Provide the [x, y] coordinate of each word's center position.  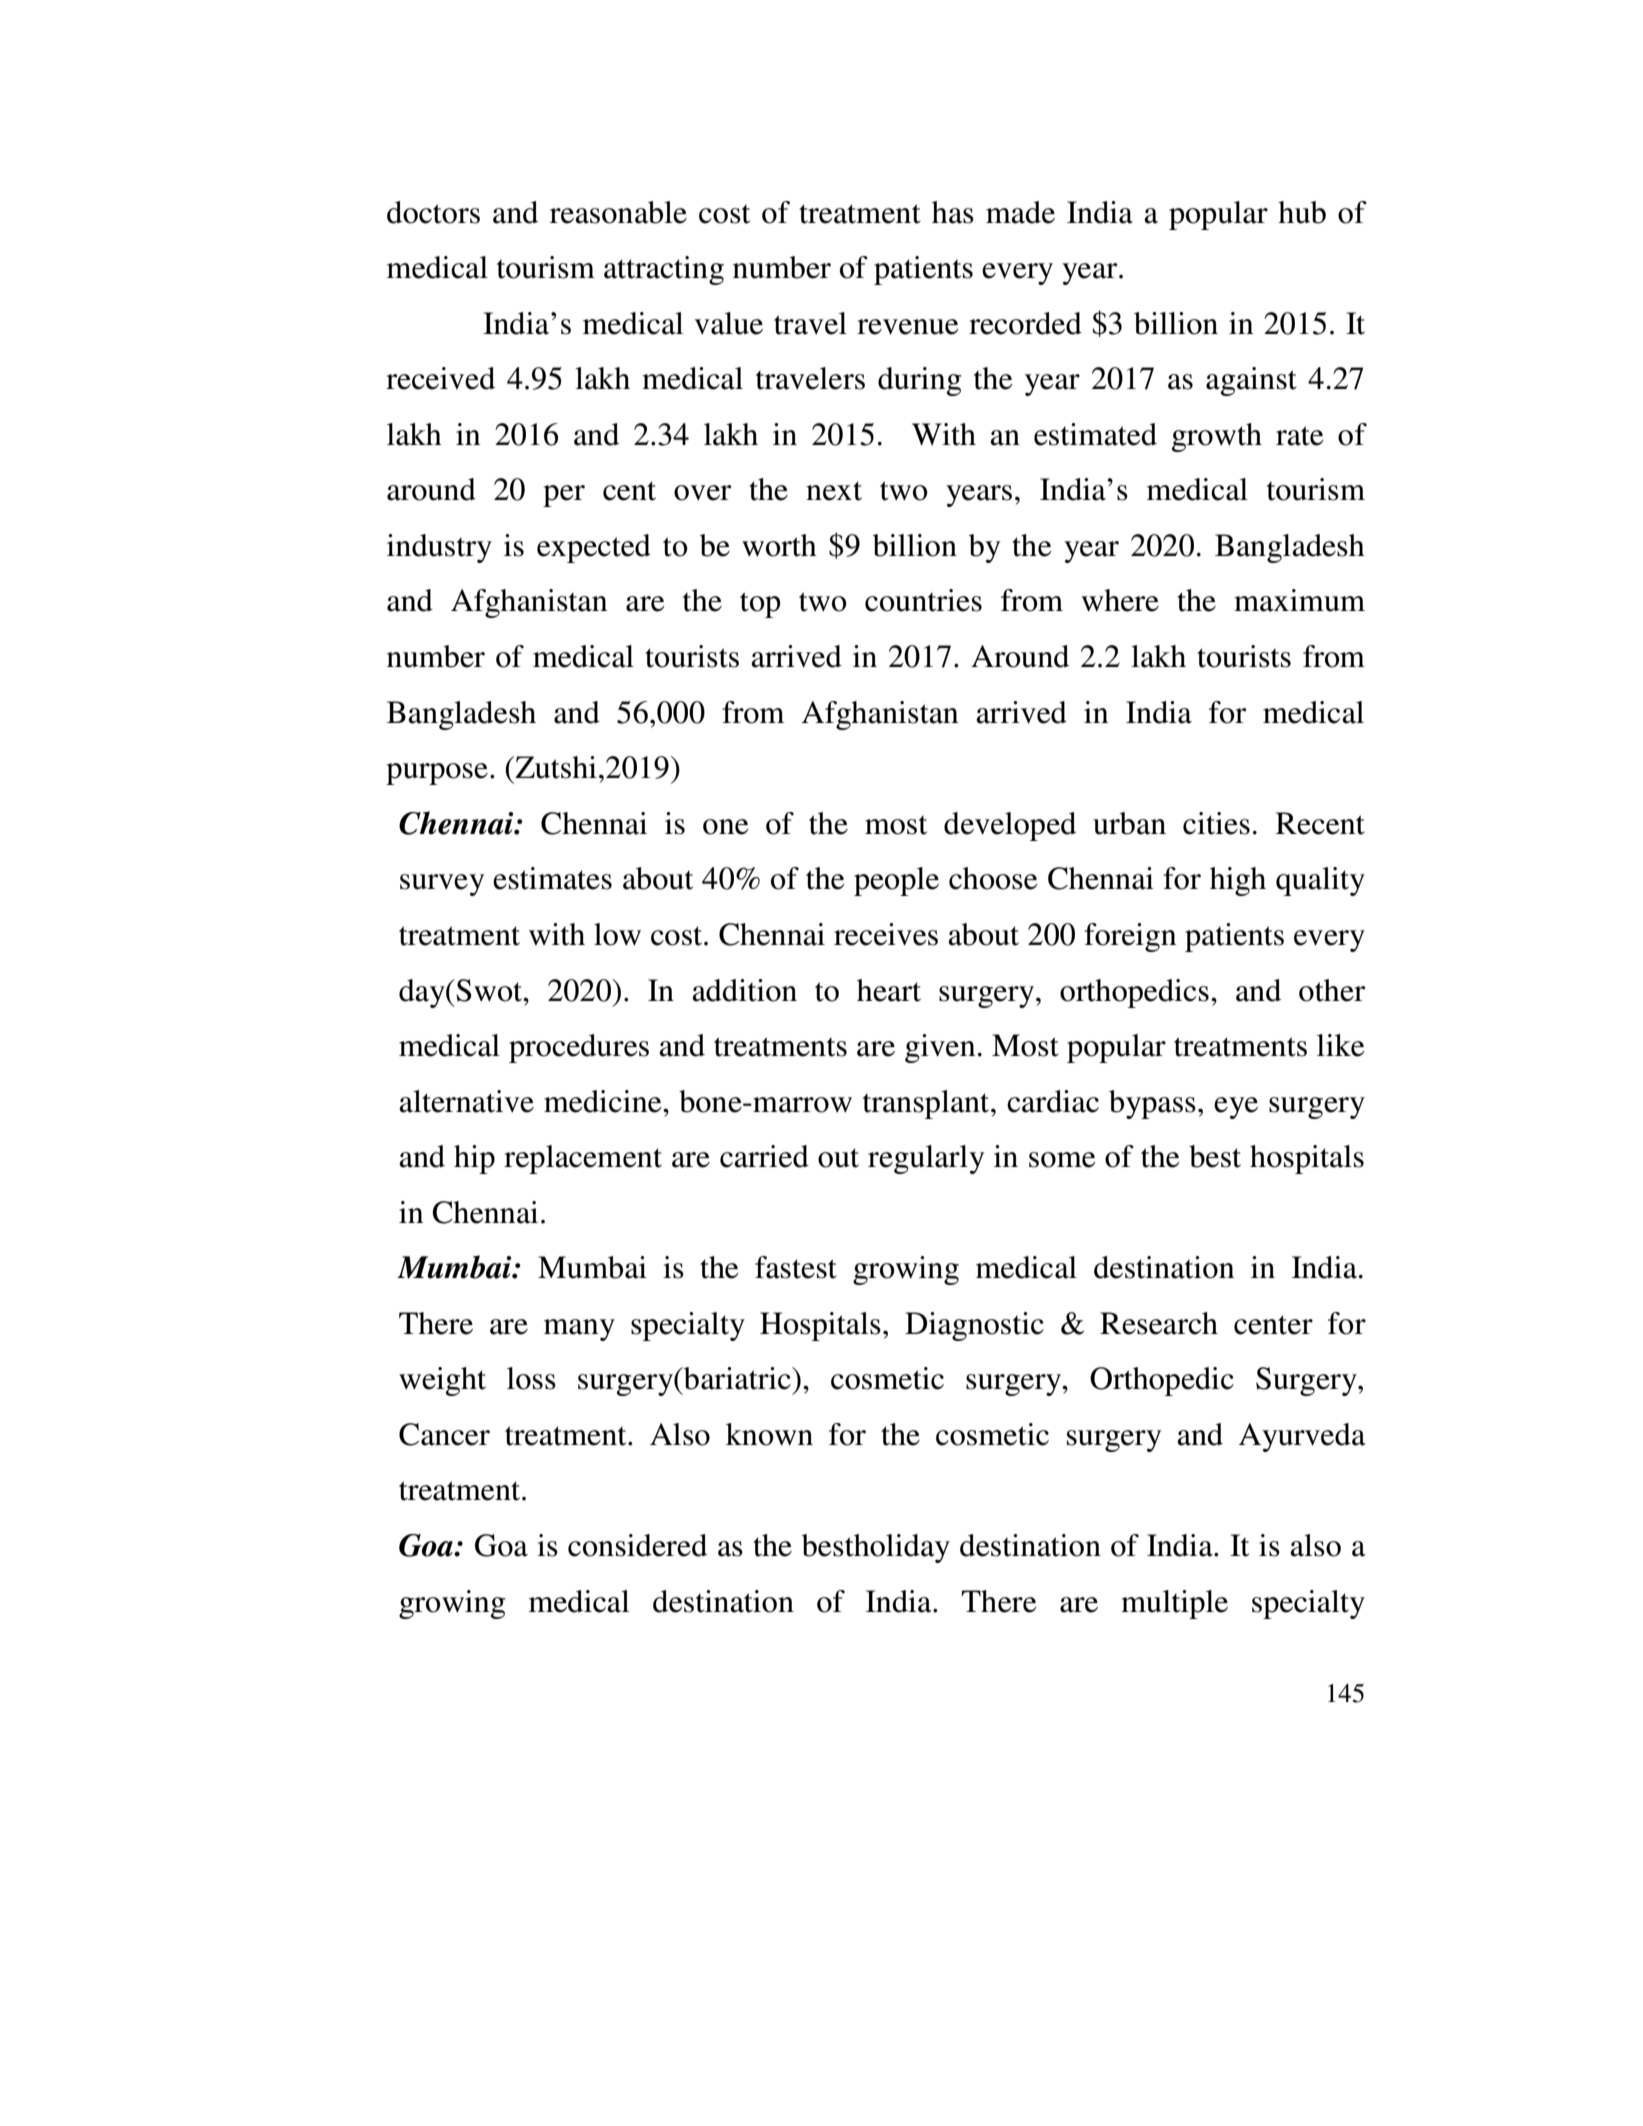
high [1238, 881]
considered [637, 1545]
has [953, 212]
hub [1302, 212]
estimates [552, 878]
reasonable [618, 212]
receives [886, 934]
